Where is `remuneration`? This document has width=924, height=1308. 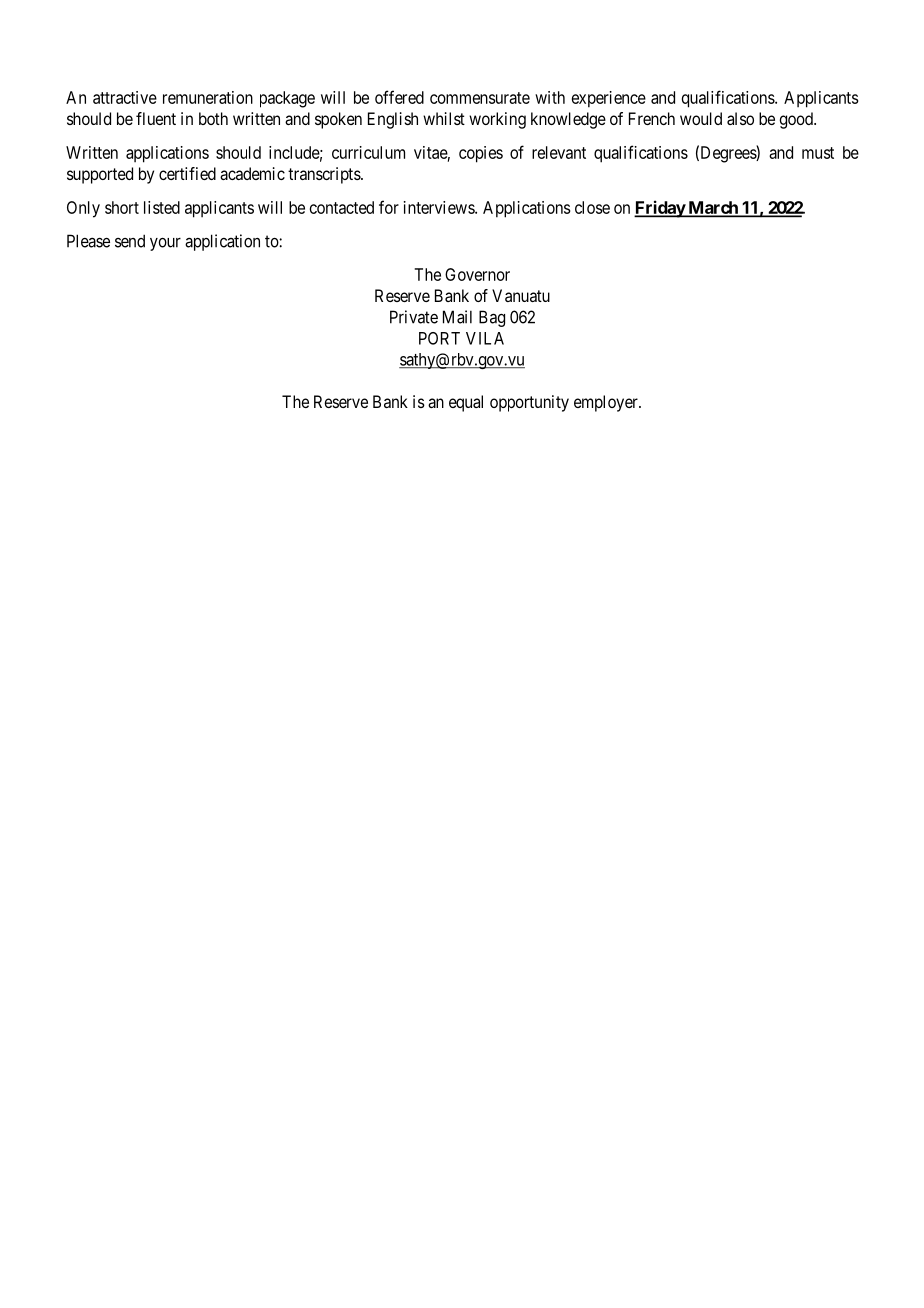
remuneration is located at coordinates (208, 97).
